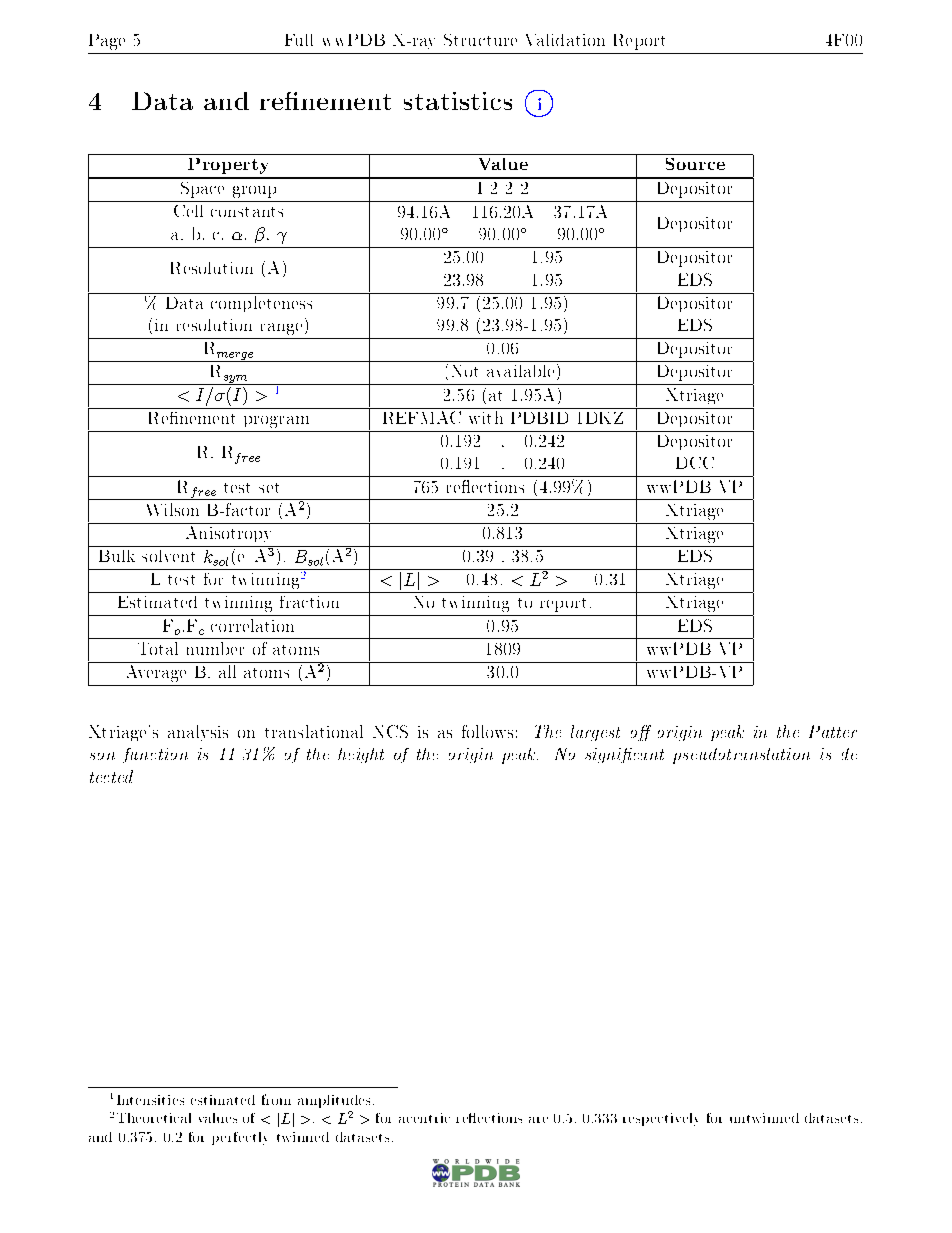 This screenshot has height=1233, width=952. I want to click on statistics, so click(458, 101).
